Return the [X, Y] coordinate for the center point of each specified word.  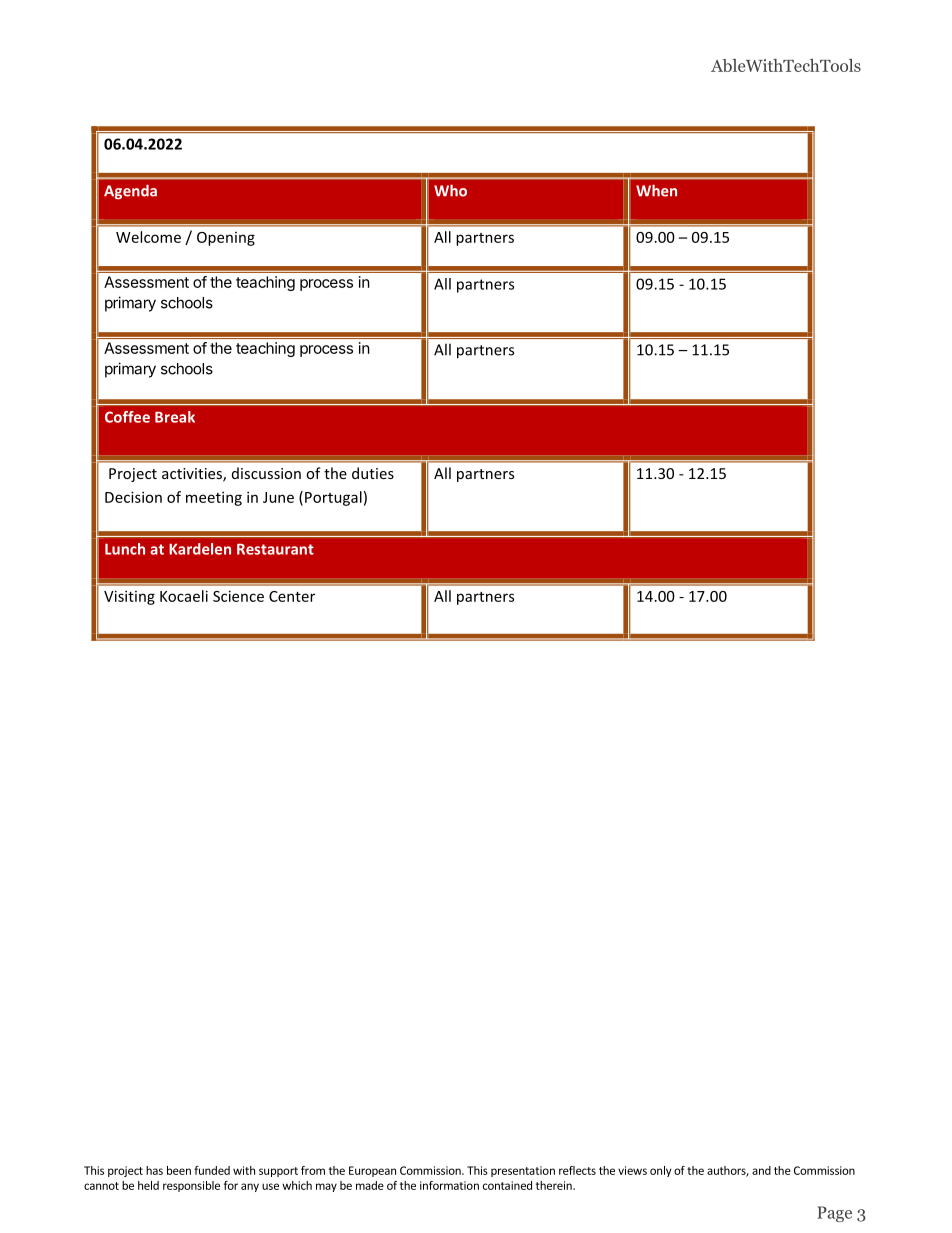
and [761, 1170]
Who [450, 190]
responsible [191, 1186]
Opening [226, 239]
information [449, 1185]
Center [292, 596]
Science [238, 596]
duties [373, 473]
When [656, 190]
